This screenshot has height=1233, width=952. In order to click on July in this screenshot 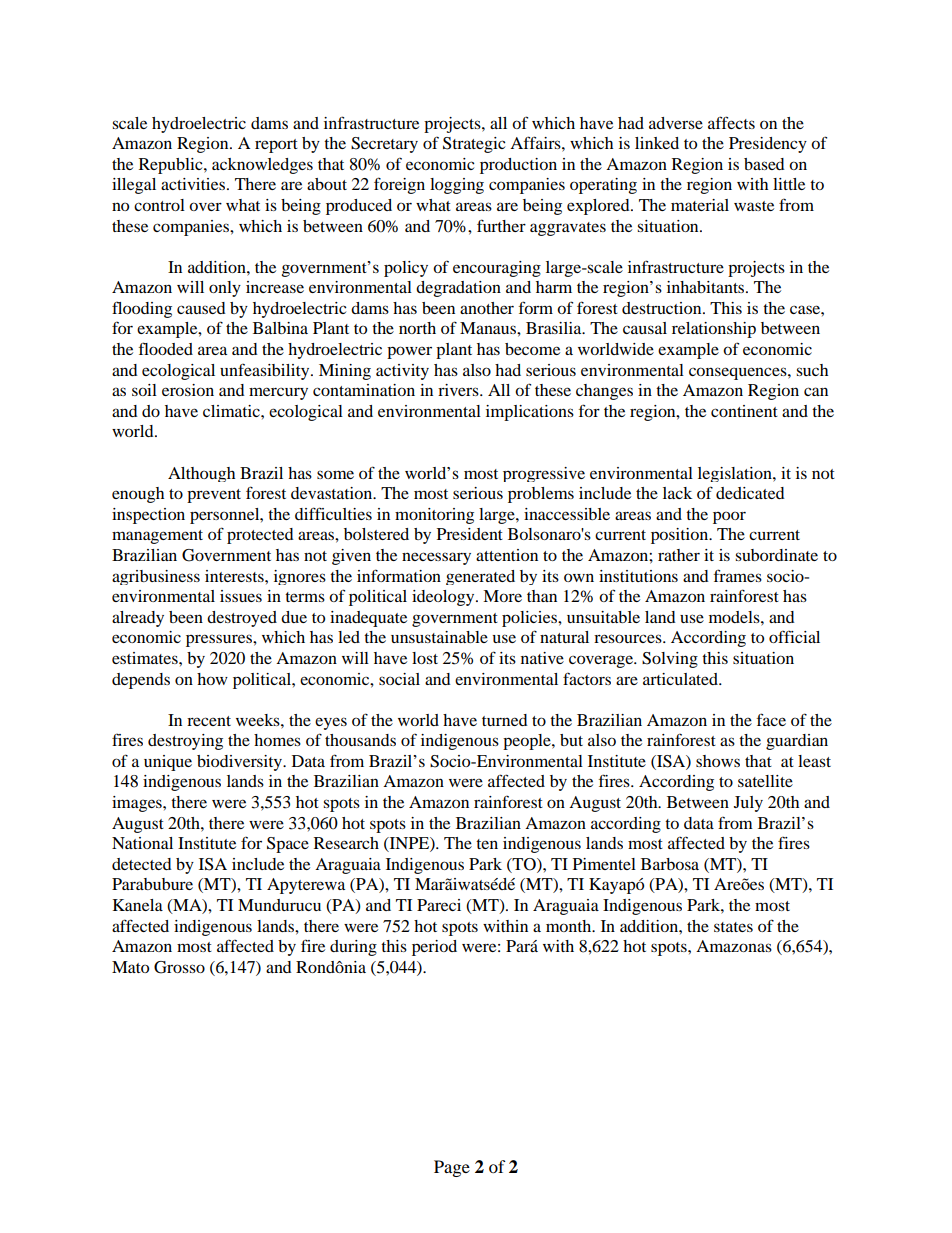, I will do `click(748, 804)`.
